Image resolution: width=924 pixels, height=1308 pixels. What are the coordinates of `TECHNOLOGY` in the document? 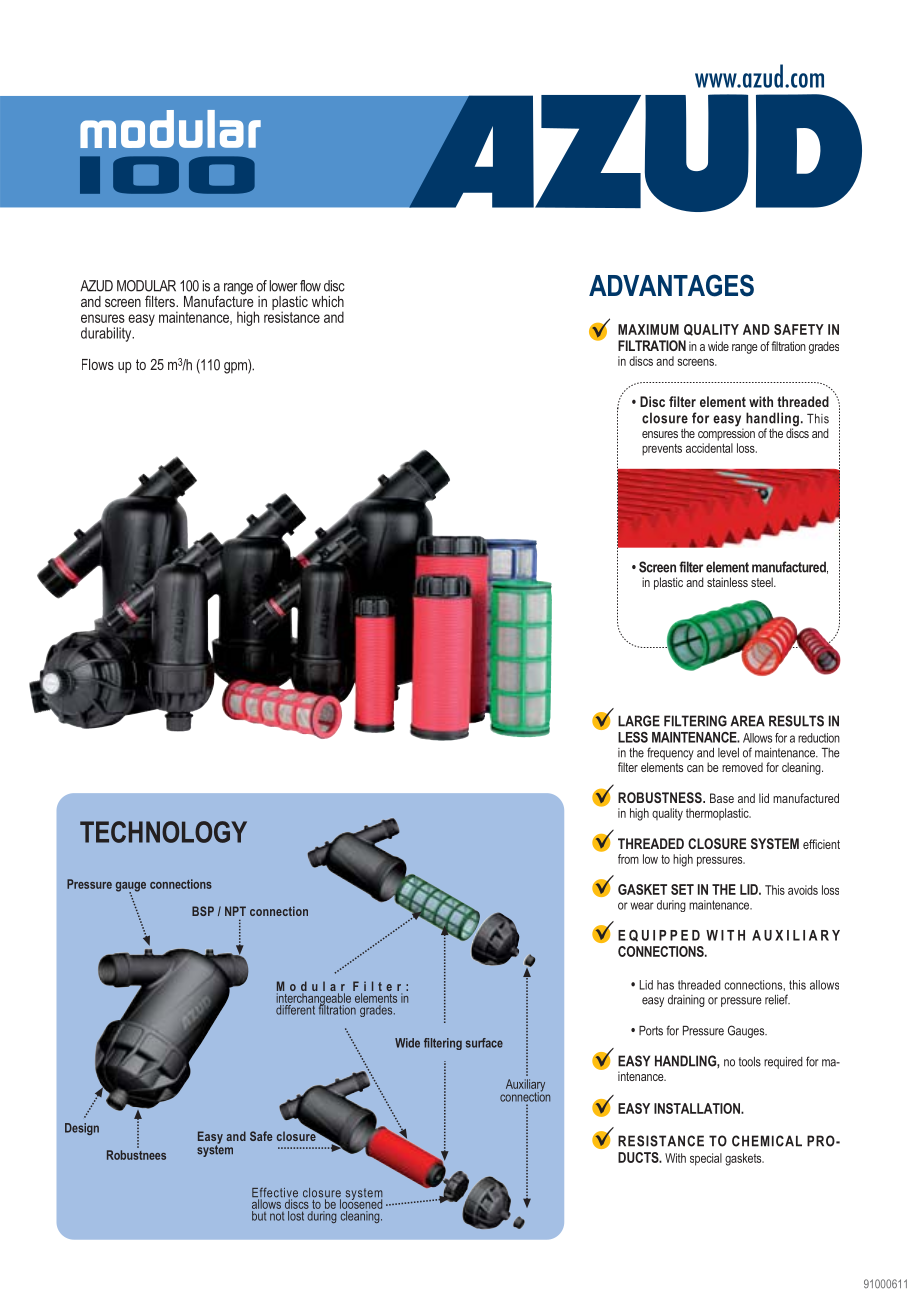 It's located at (163, 832).
